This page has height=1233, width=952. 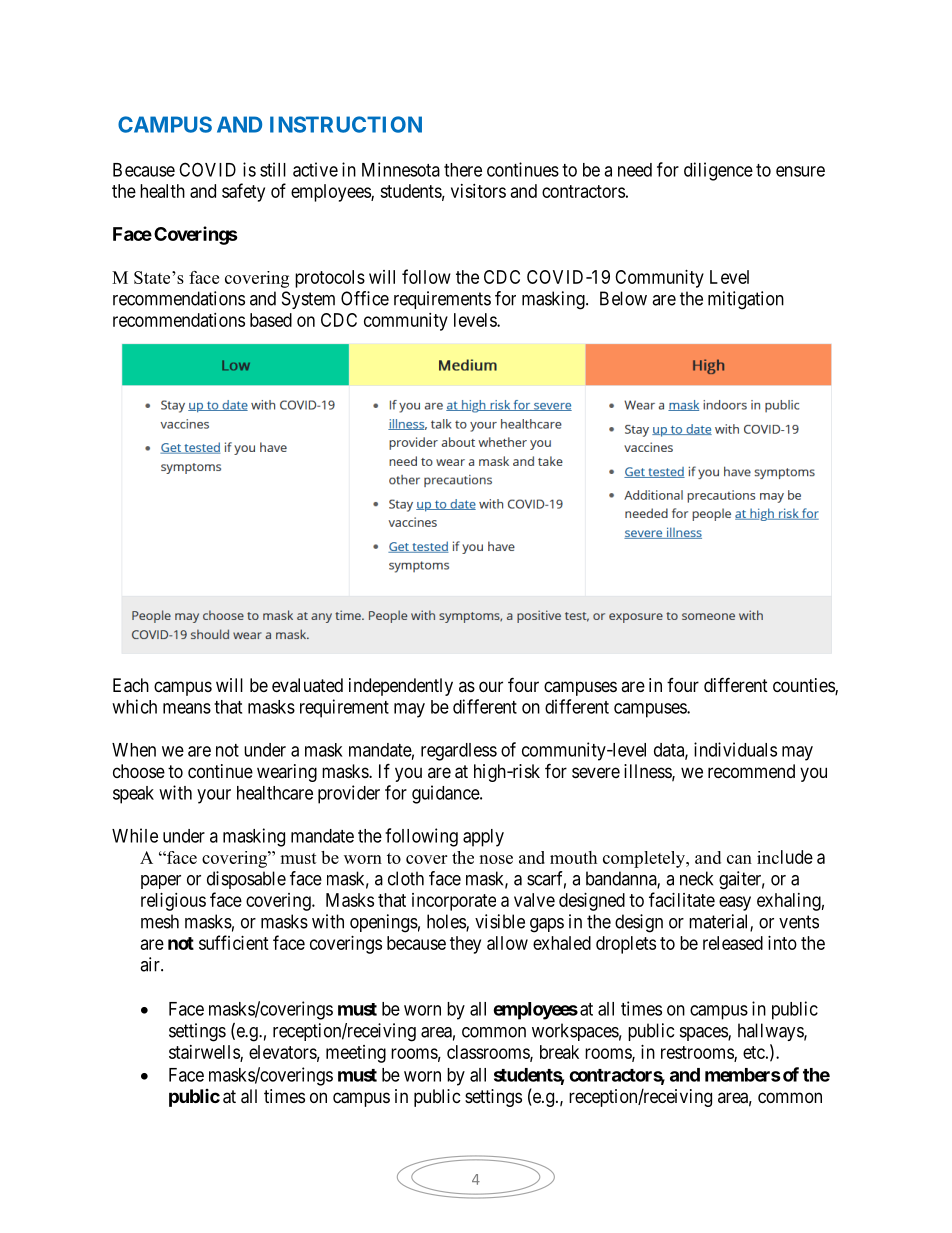 What do you see at coordinates (273, 169) in the page?
I see `still` at bounding box center [273, 169].
